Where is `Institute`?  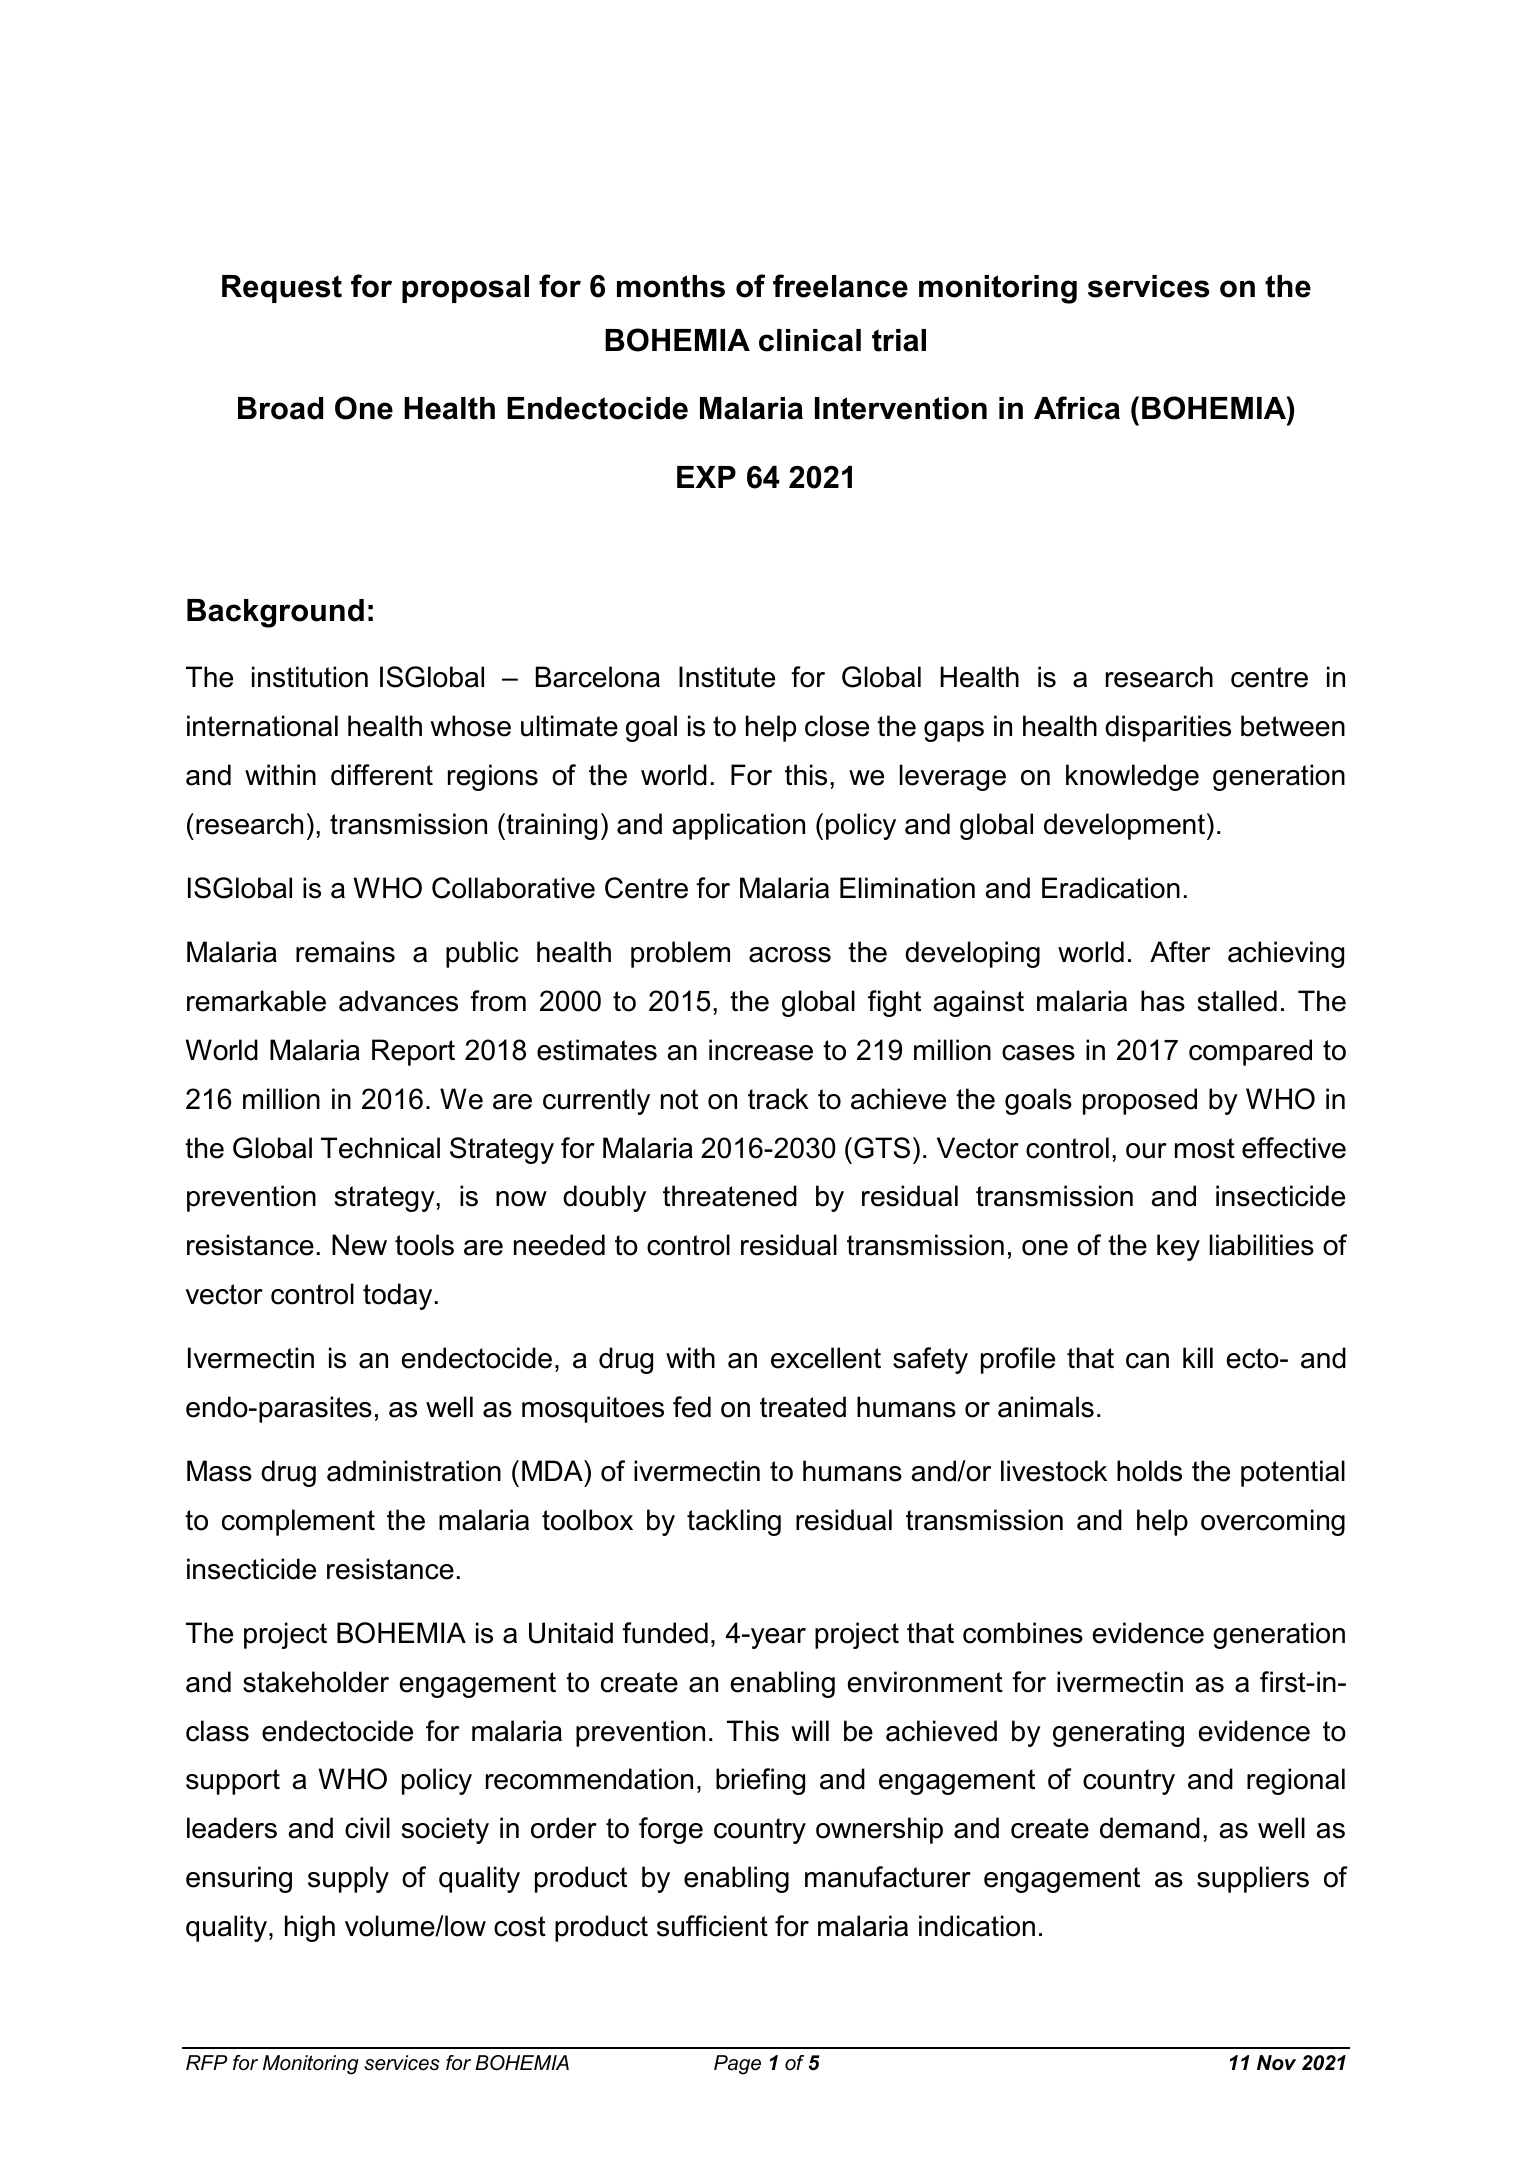
Institute is located at coordinates (727, 677).
